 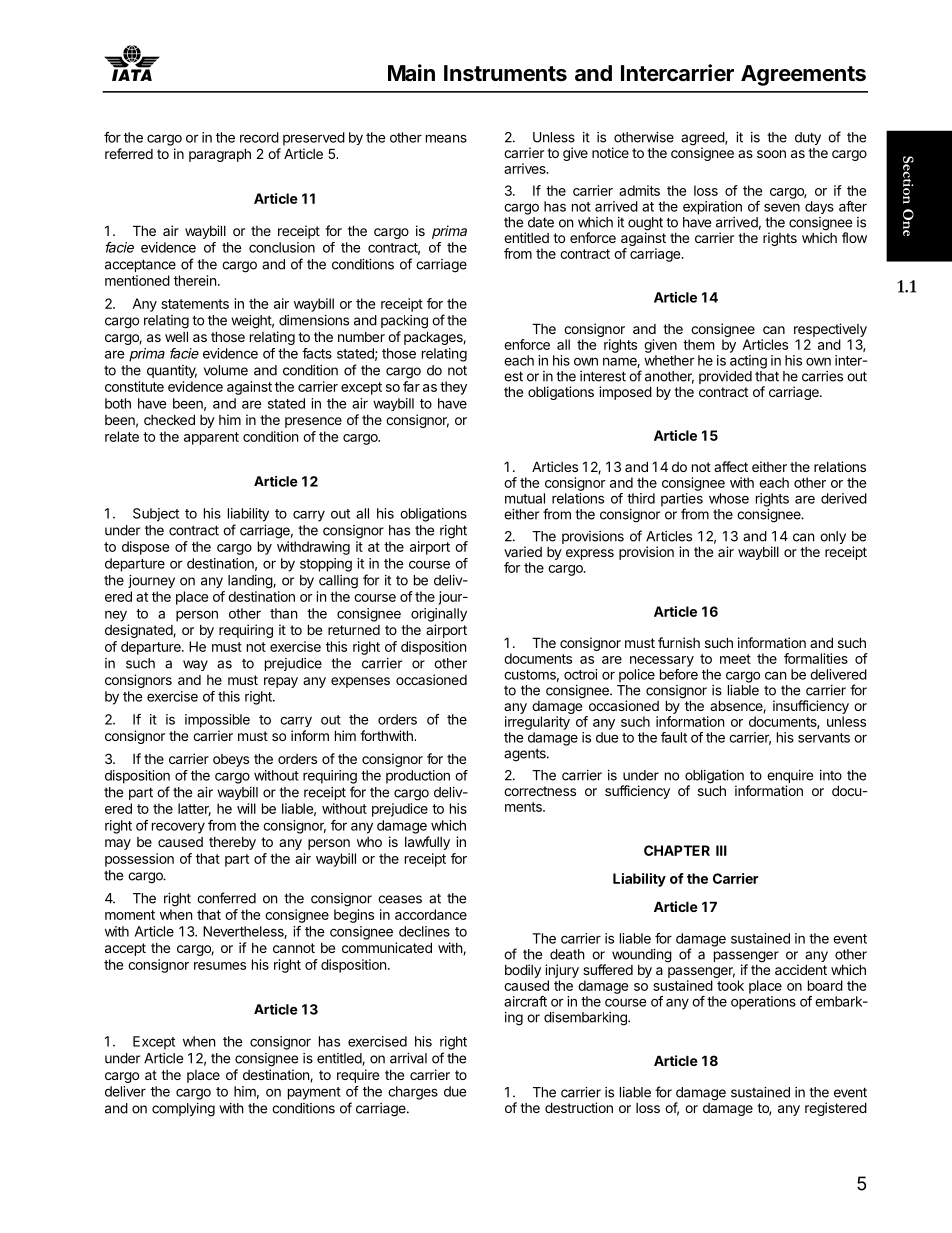 What do you see at coordinates (413, 1093) in the screenshot?
I see `charges` at bounding box center [413, 1093].
